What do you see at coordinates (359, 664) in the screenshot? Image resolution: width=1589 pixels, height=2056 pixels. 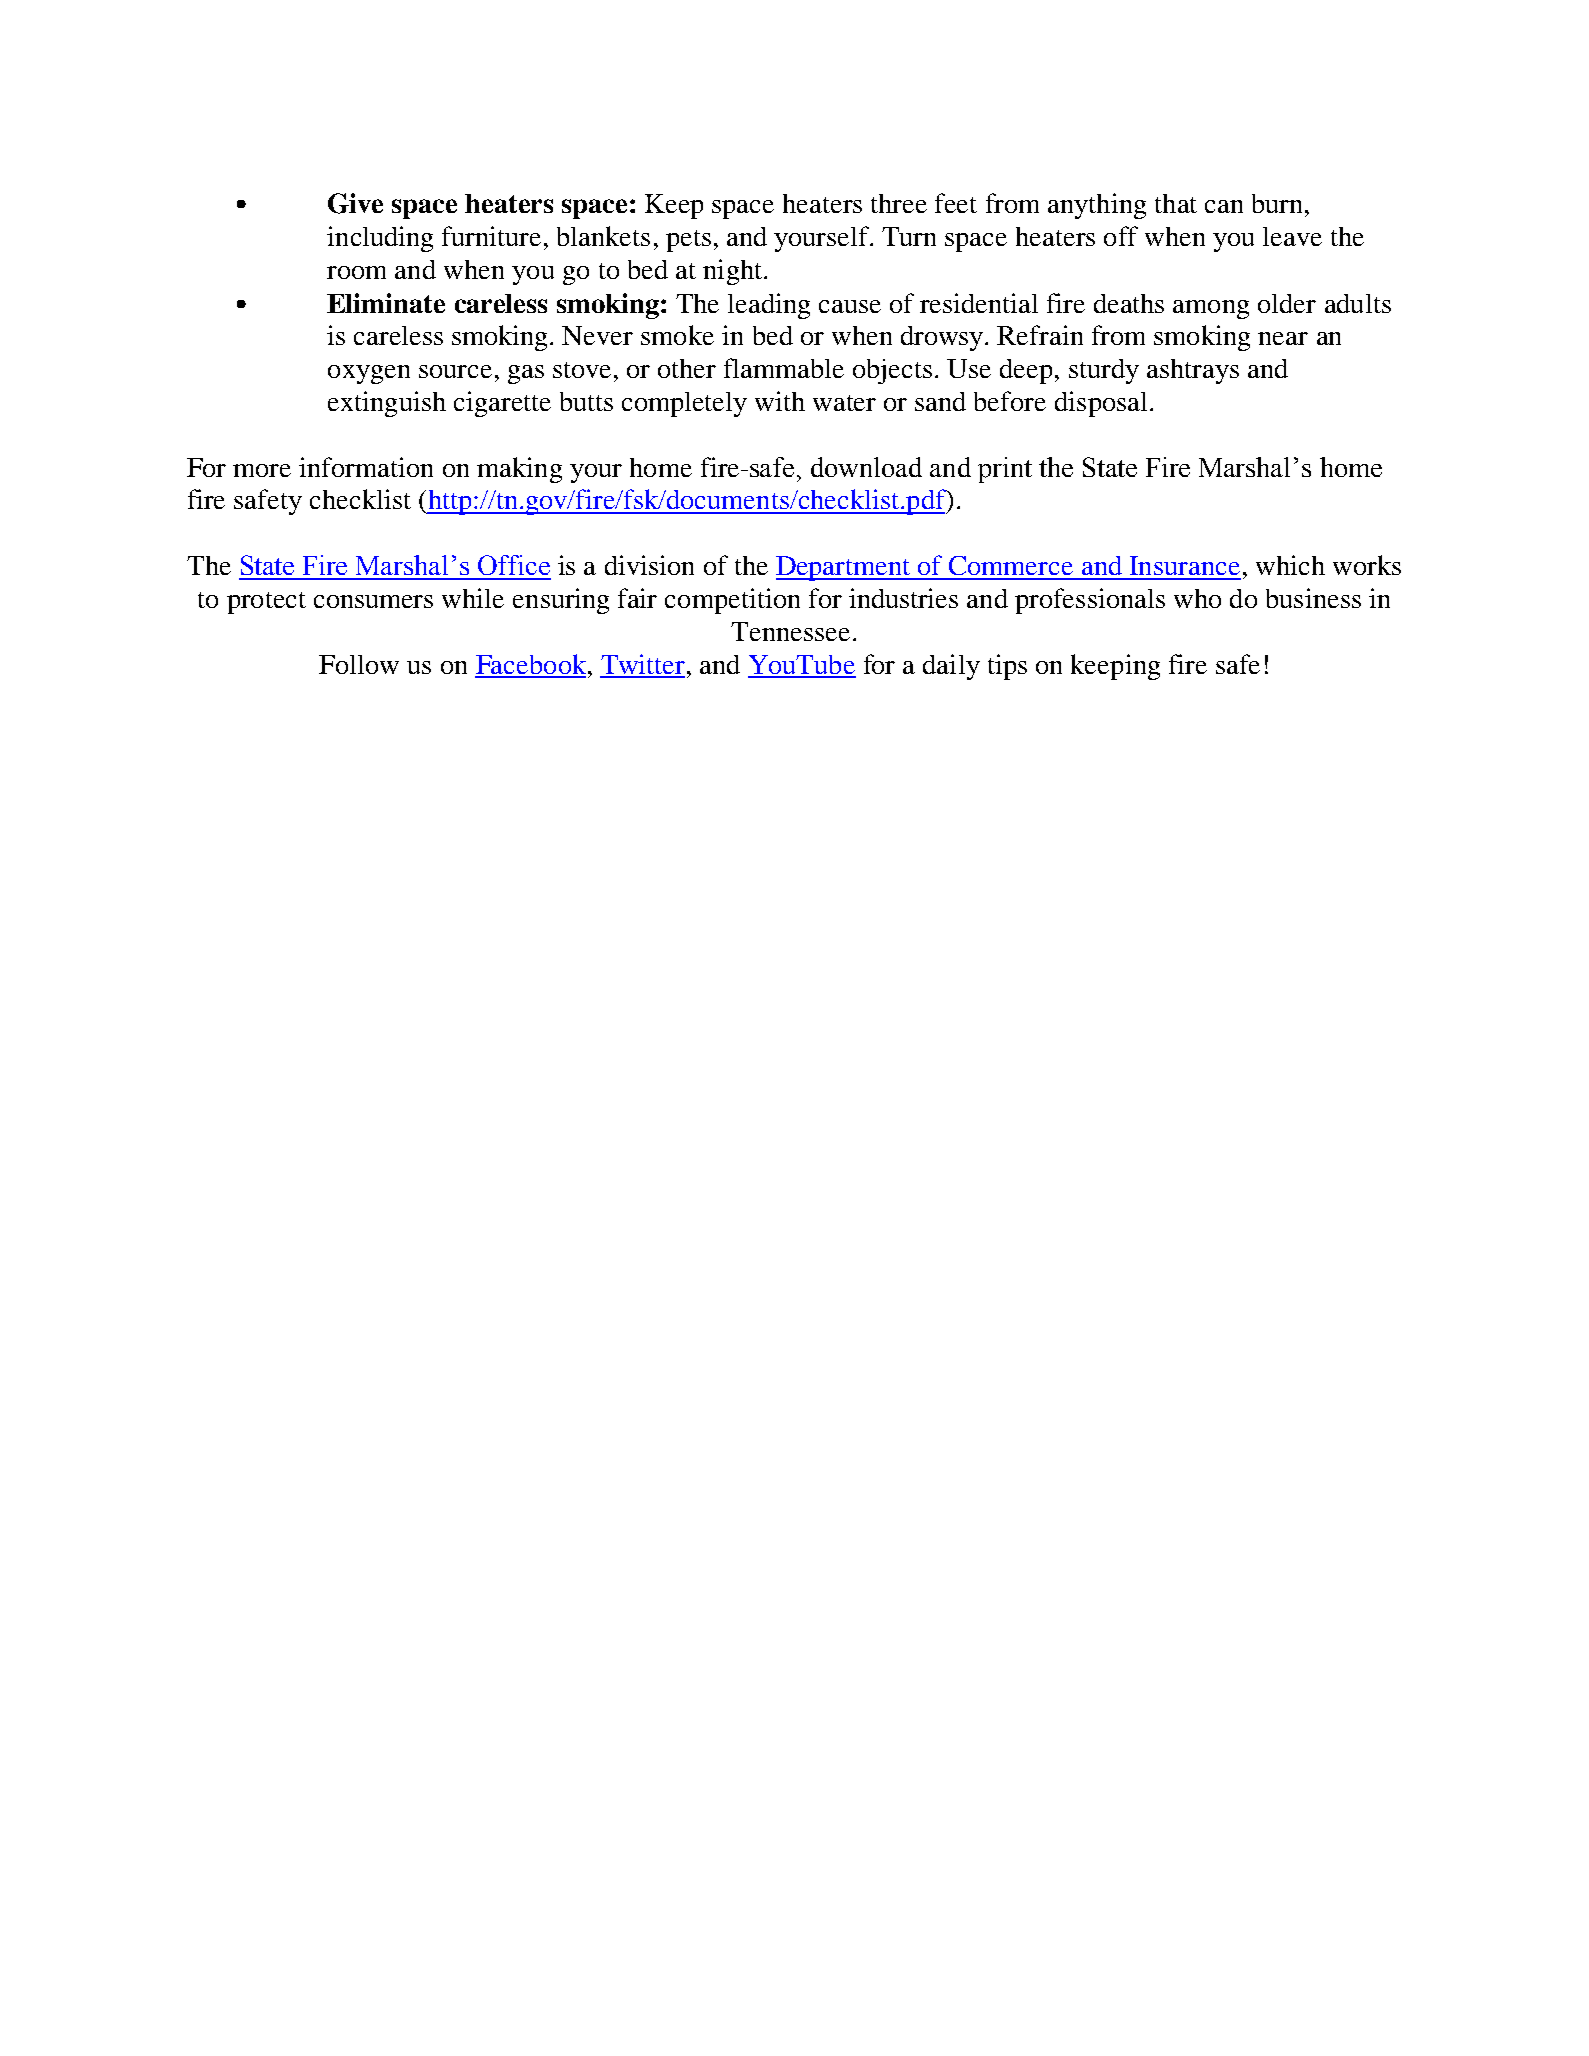 I see `Follow` at bounding box center [359, 664].
